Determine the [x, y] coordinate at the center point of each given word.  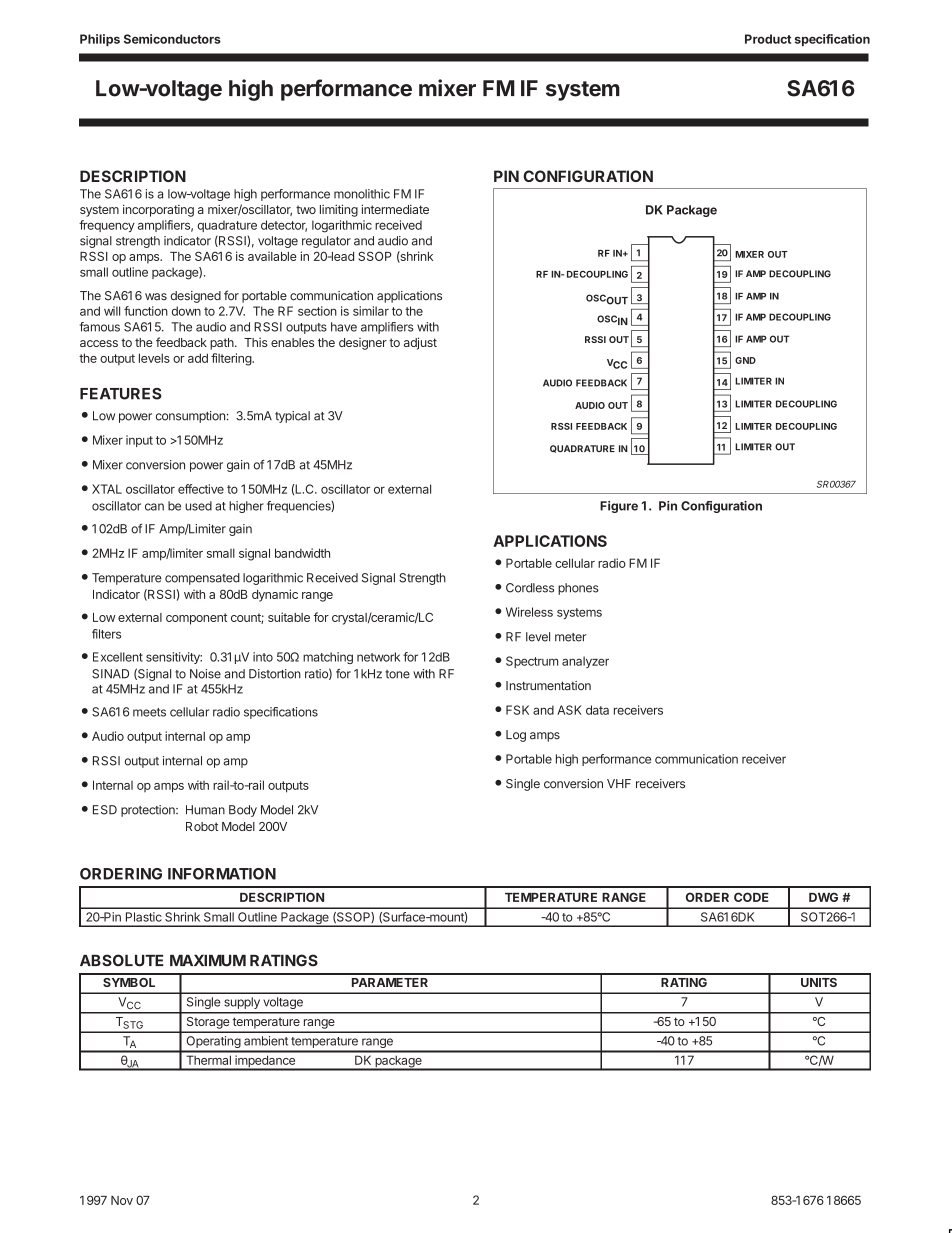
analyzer [585, 662]
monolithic [362, 194]
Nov [122, 1200]
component [196, 619]
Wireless [529, 612]
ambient [266, 1041]
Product [768, 39]
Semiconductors [172, 39]
